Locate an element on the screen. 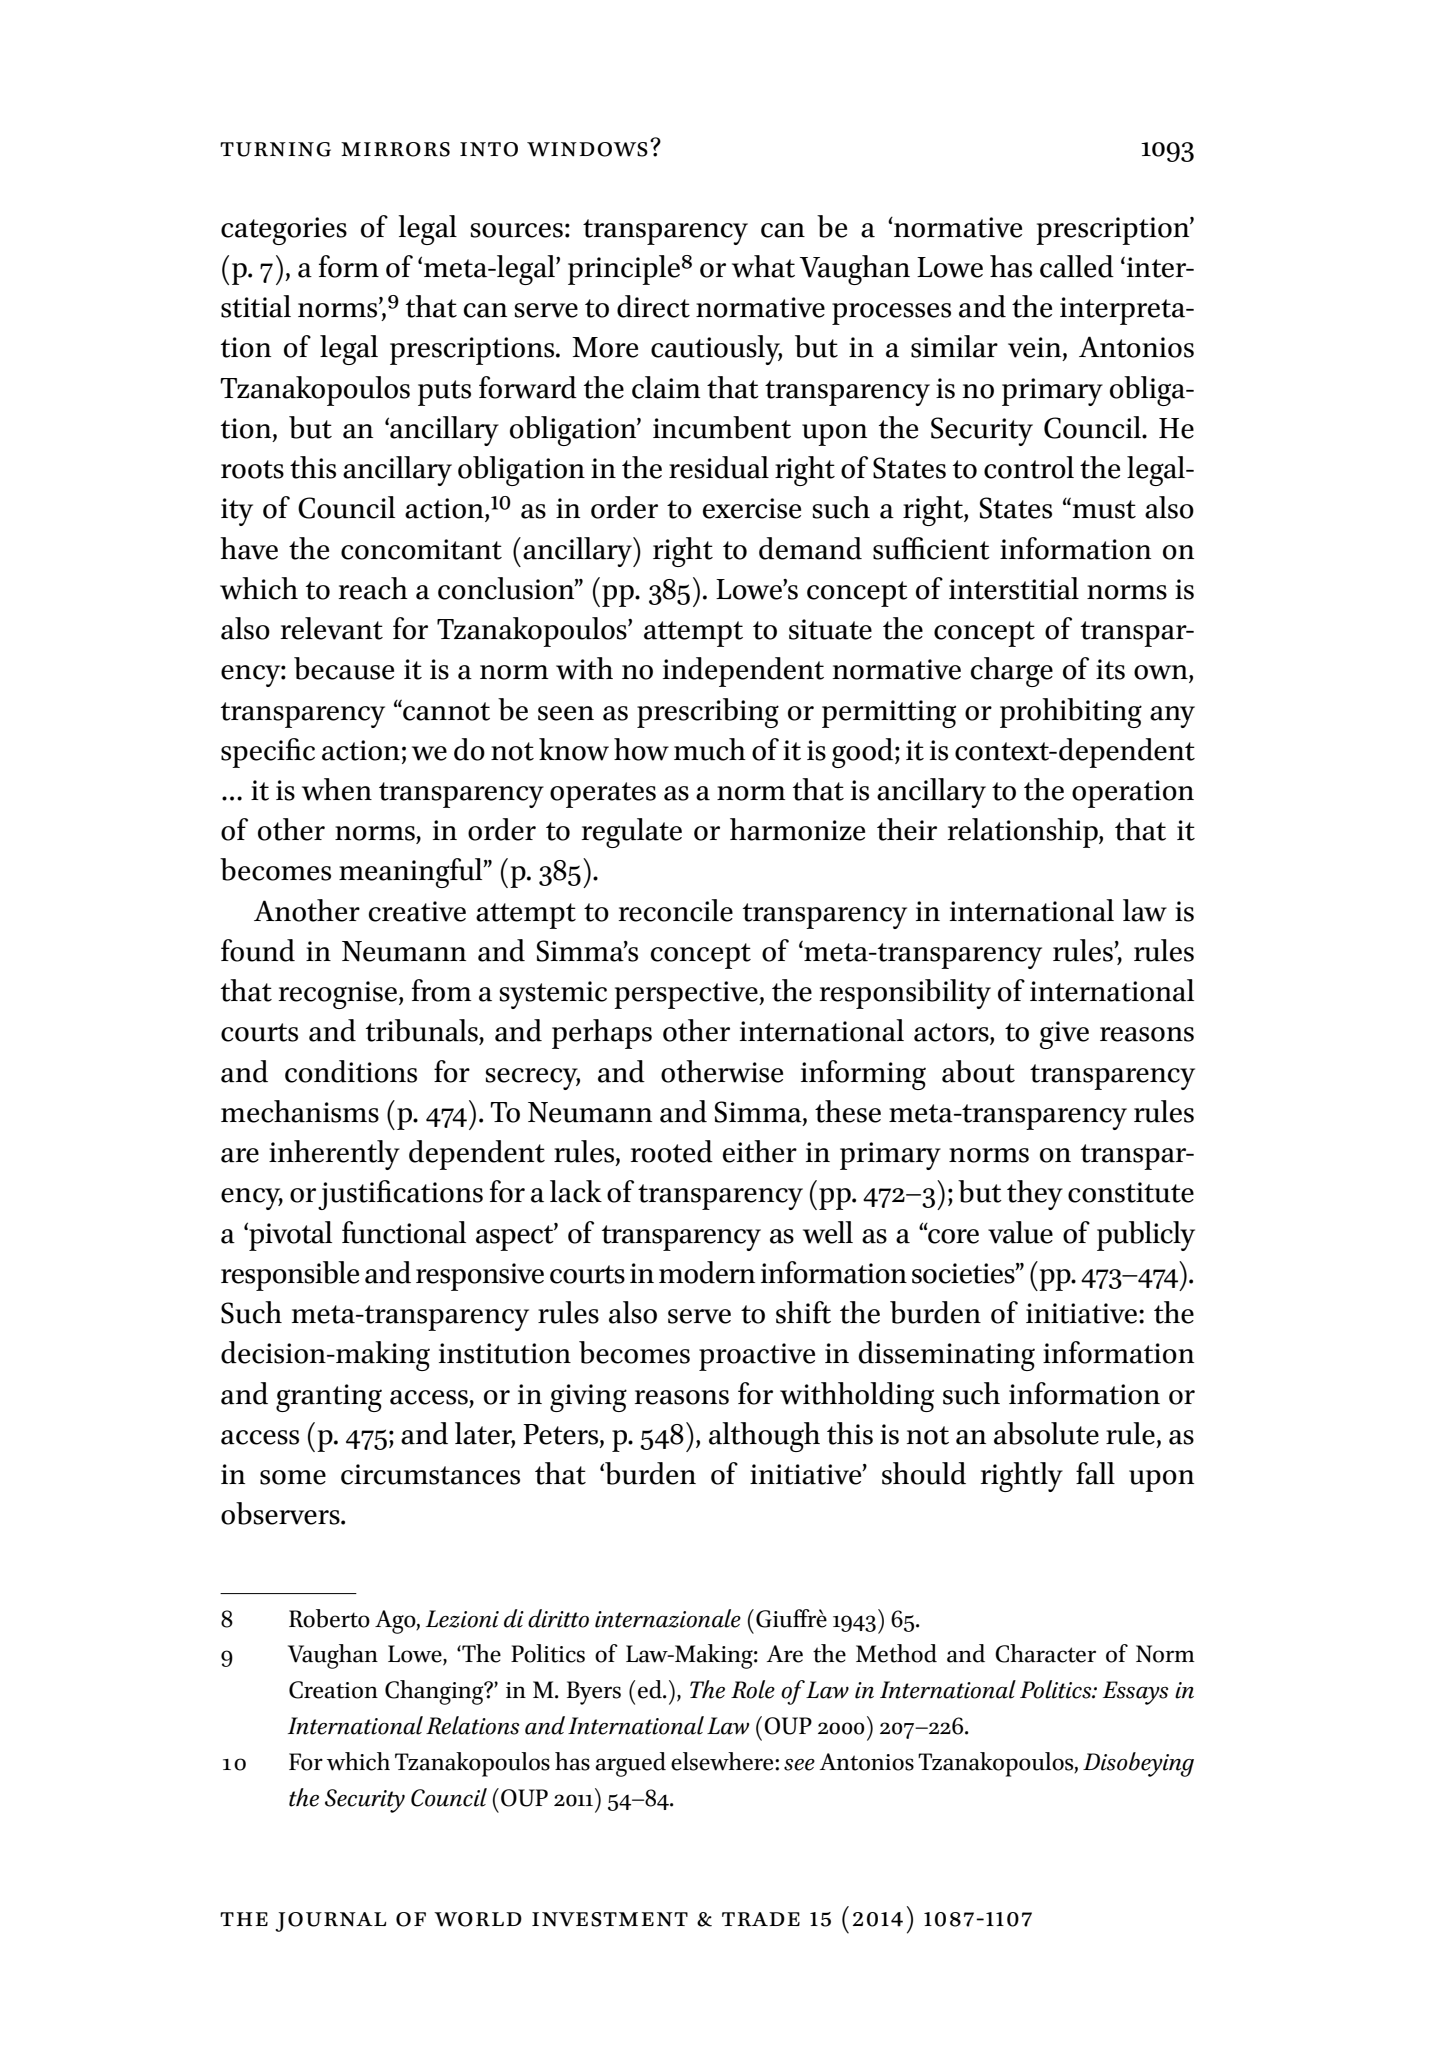 This screenshot has width=1448, height=2049. what is located at coordinates (763, 266).
